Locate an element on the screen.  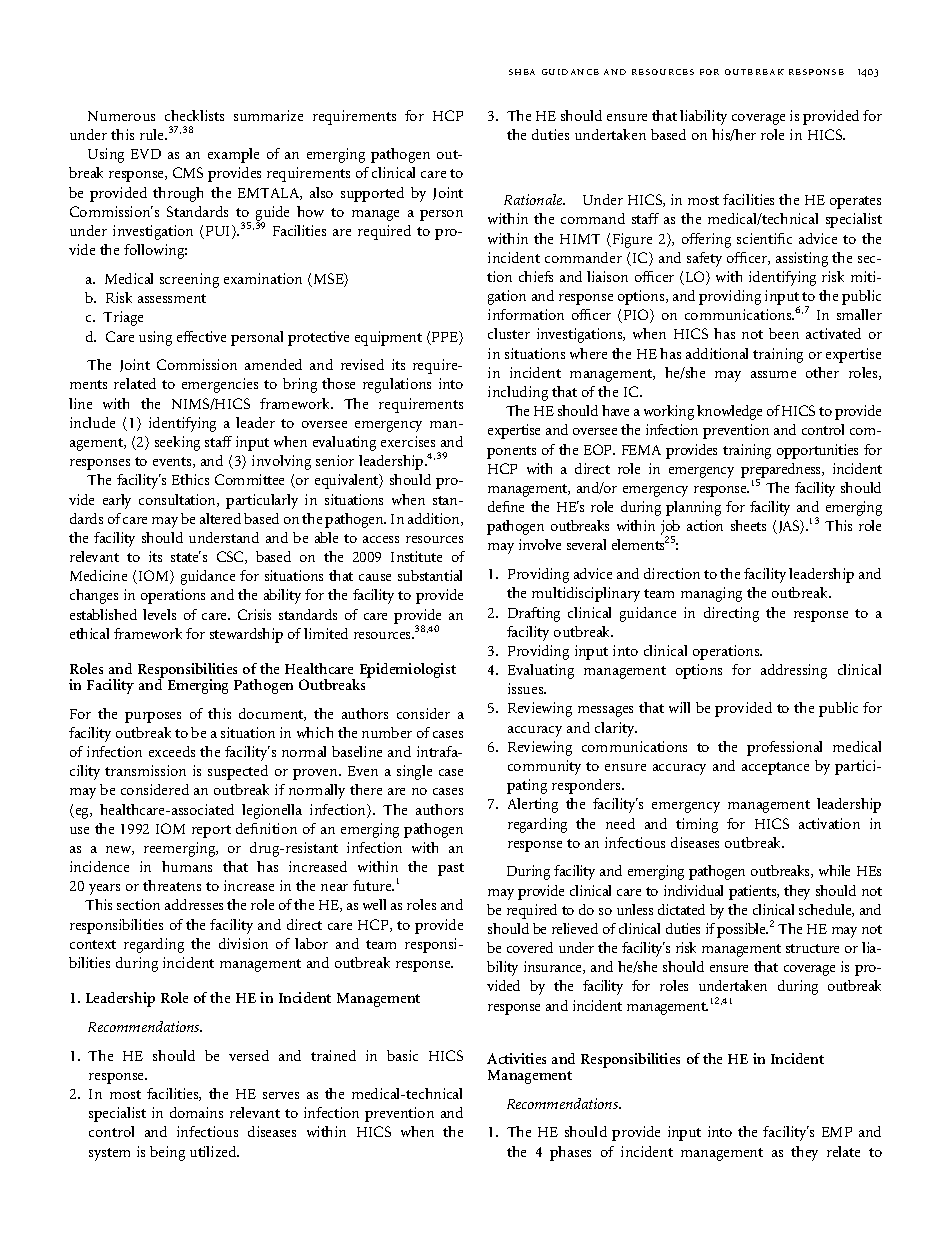
domains is located at coordinates (196, 1112).
